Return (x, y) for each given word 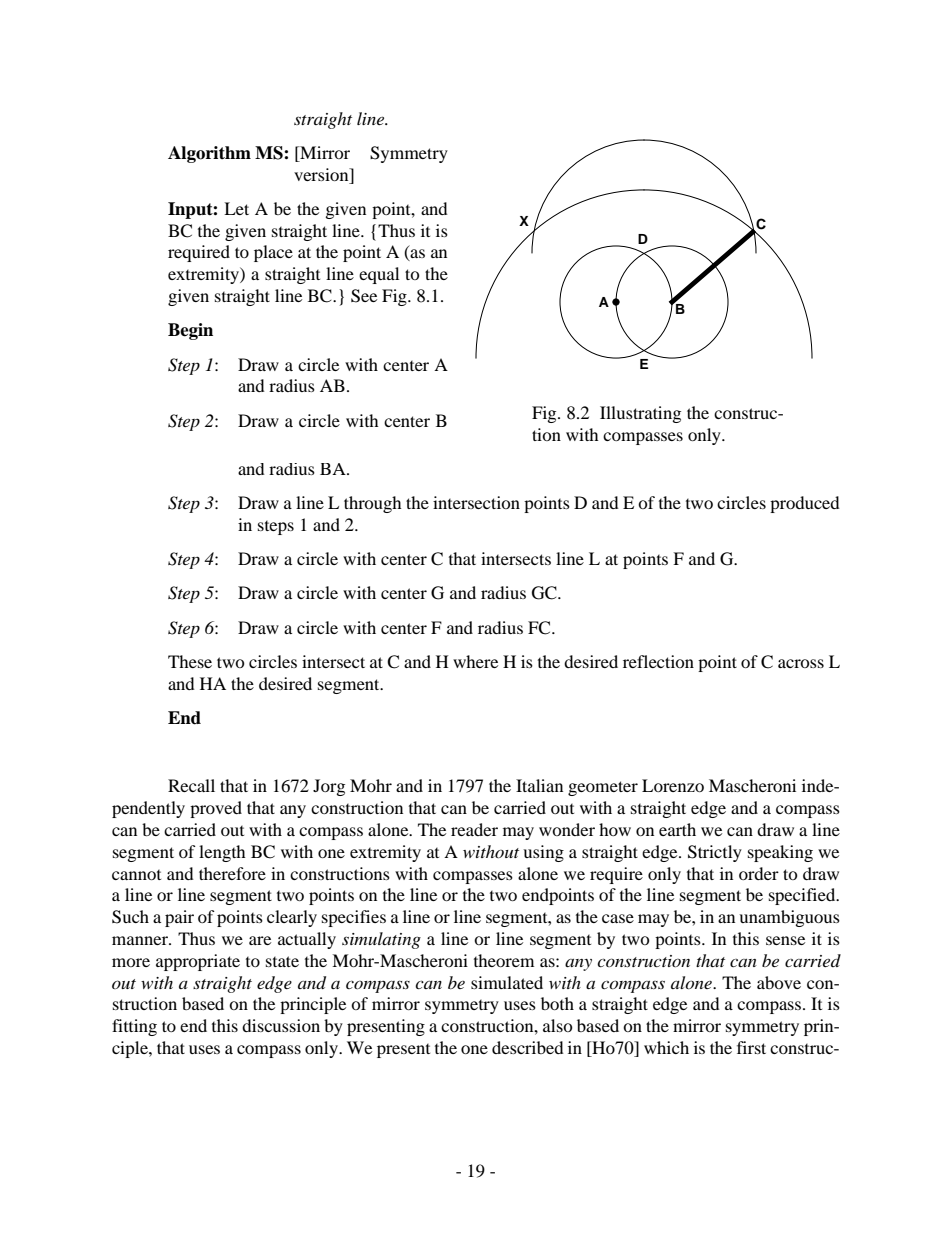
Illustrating (640, 414)
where (475, 661)
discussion (281, 1025)
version (322, 174)
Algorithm (209, 154)
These (190, 661)
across (801, 663)
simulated (507, 982)
